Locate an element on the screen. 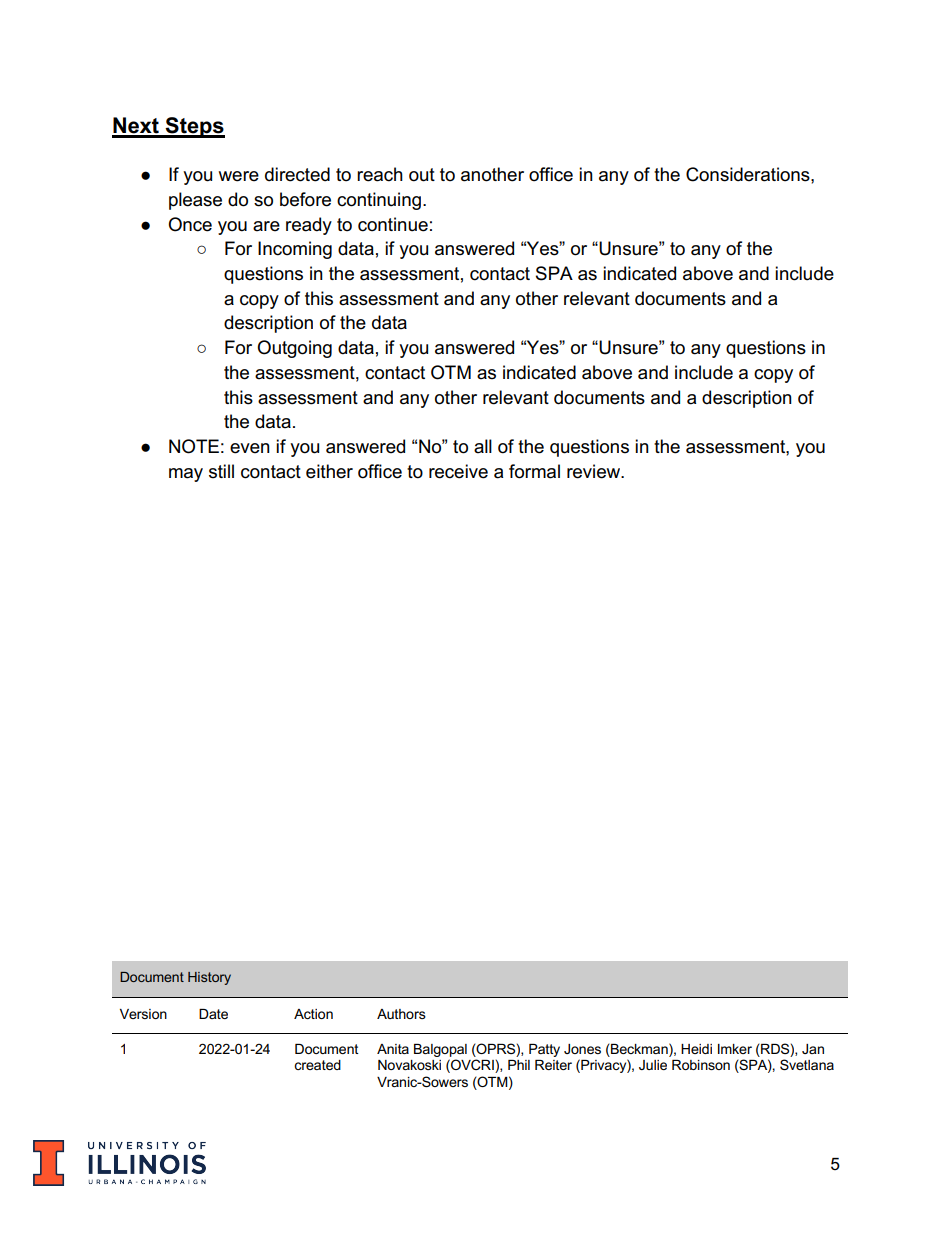 The image size is (952, 1233). formal is located at coordinates (534, 471).
